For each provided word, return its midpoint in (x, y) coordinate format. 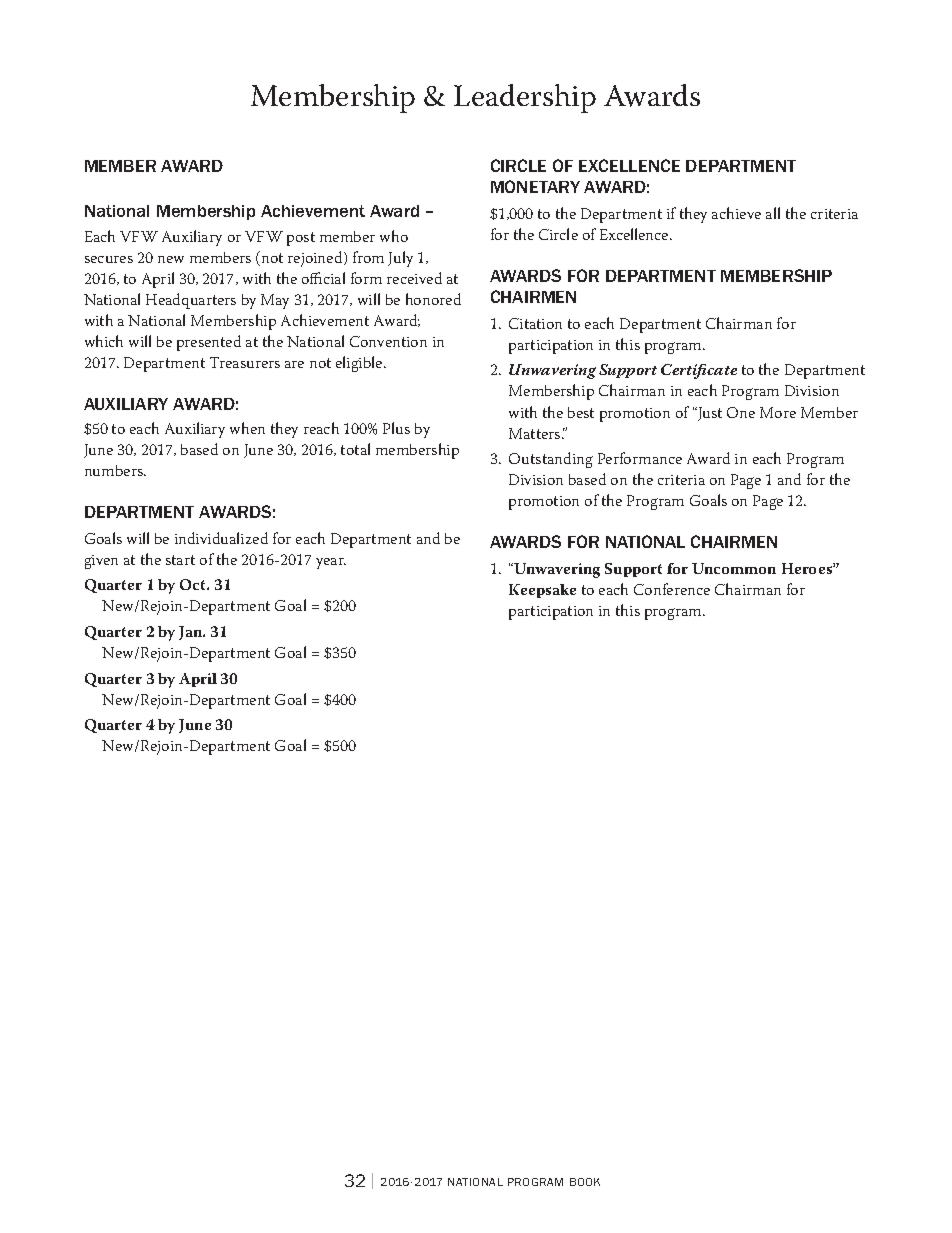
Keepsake (542, 591)
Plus (396, 428)
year (331, 563)
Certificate (699, 371)
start (180, 560)
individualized (221, 538)
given (101, 562)
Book (585, 1182)
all (773, 213)
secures (109, 259)
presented (209, 343)
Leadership (525, 98)
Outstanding (551, 460)
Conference (672, 589)
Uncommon (734, 568)
